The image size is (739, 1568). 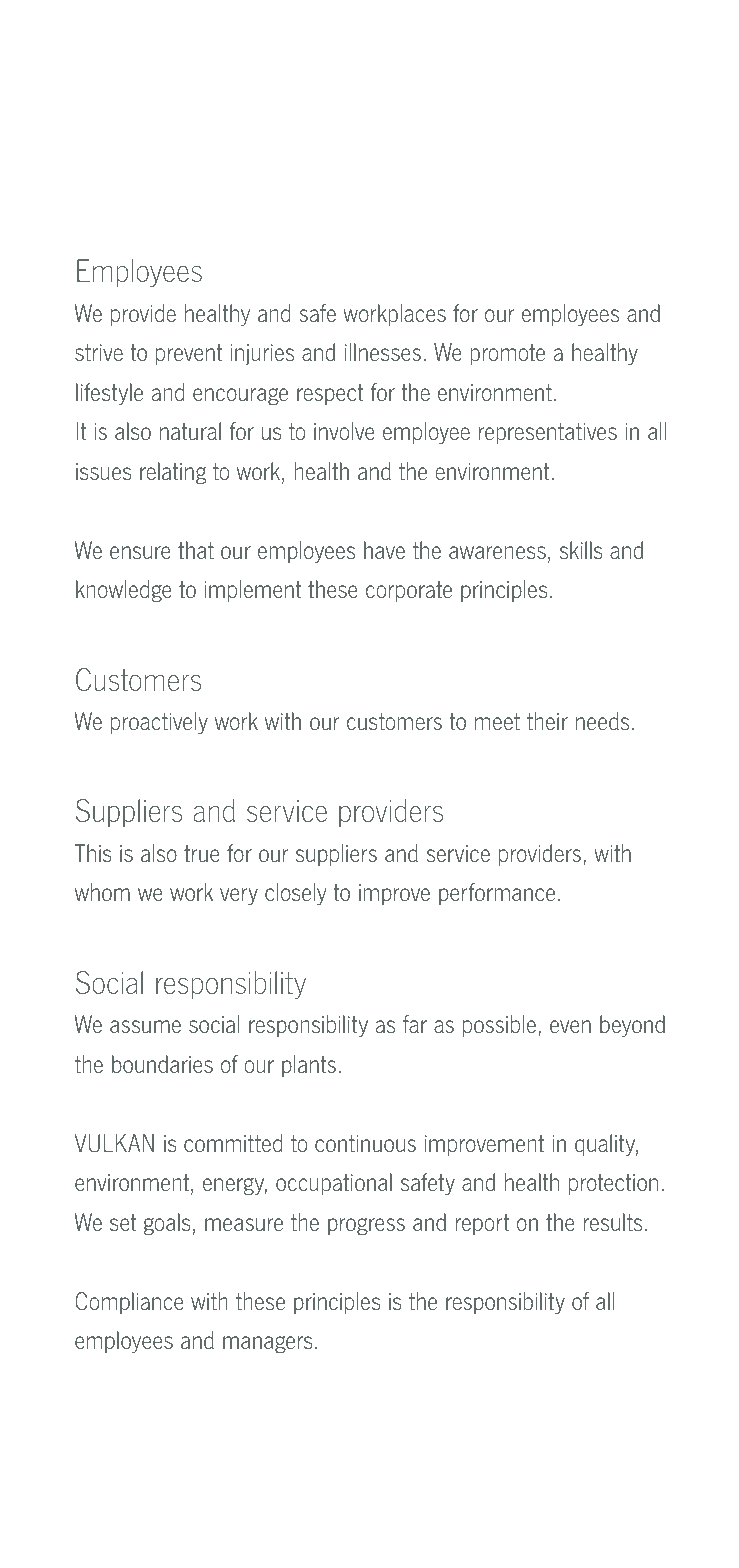 I want to click on quality, so click(x=606, y=1145).
